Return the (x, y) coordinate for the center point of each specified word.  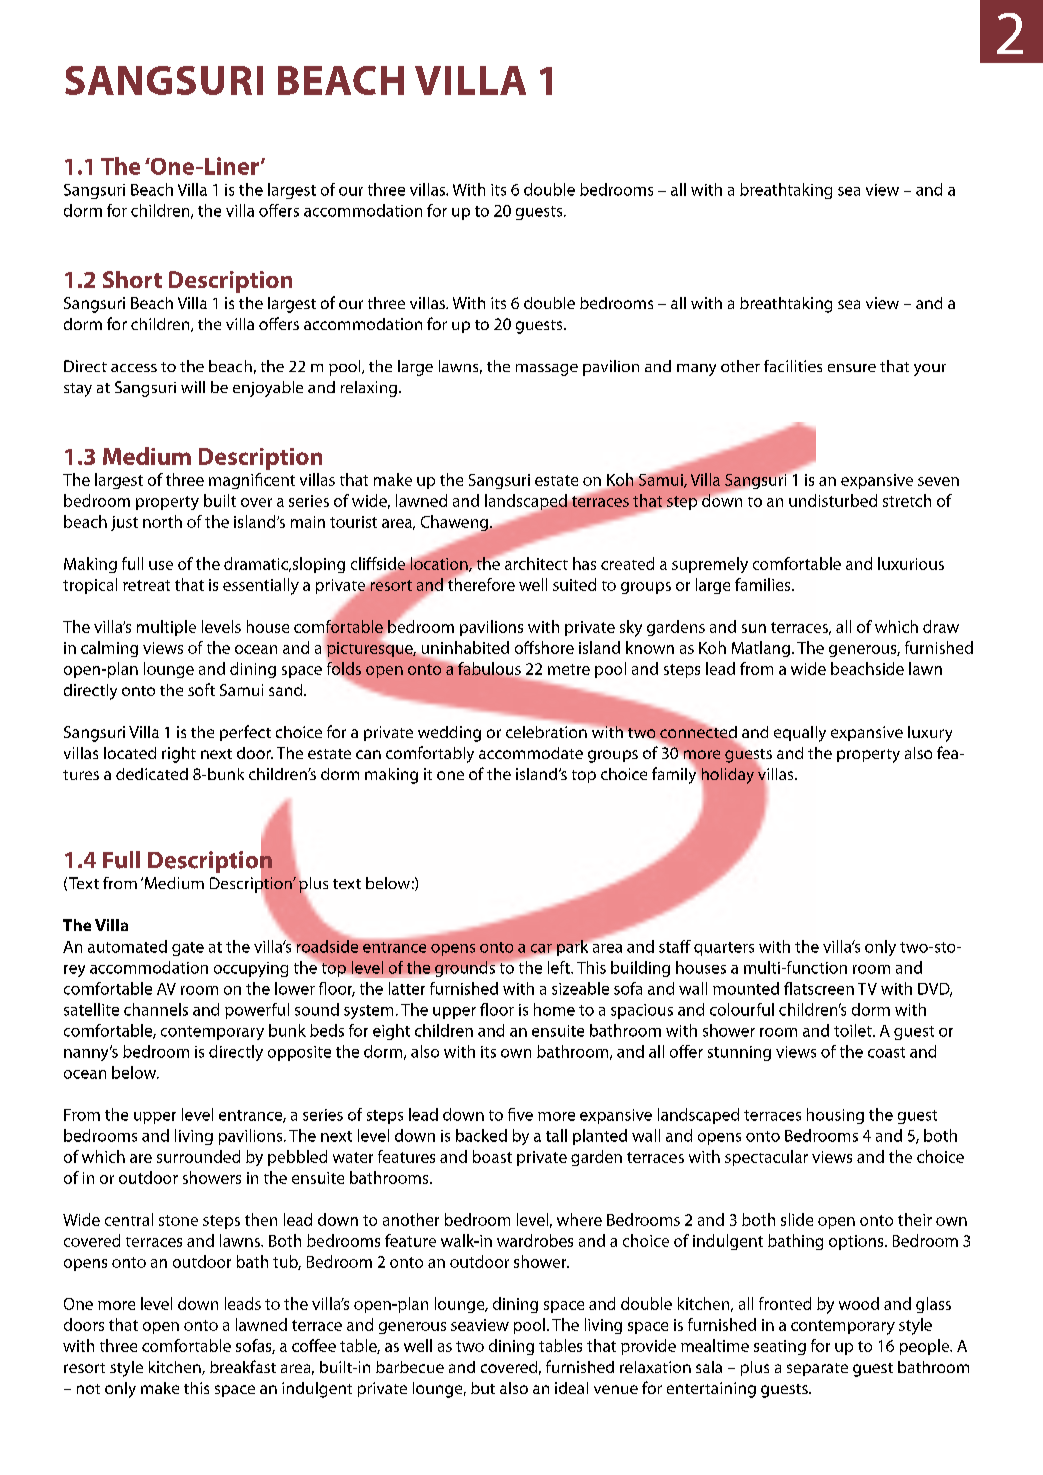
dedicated (152, 774)
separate (817, 1369)
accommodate (531, 753)
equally (800, 734)
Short (132, 279)
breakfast (243, 1366)
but (483, 1388)
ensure (852, 368)
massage (547, 370)
